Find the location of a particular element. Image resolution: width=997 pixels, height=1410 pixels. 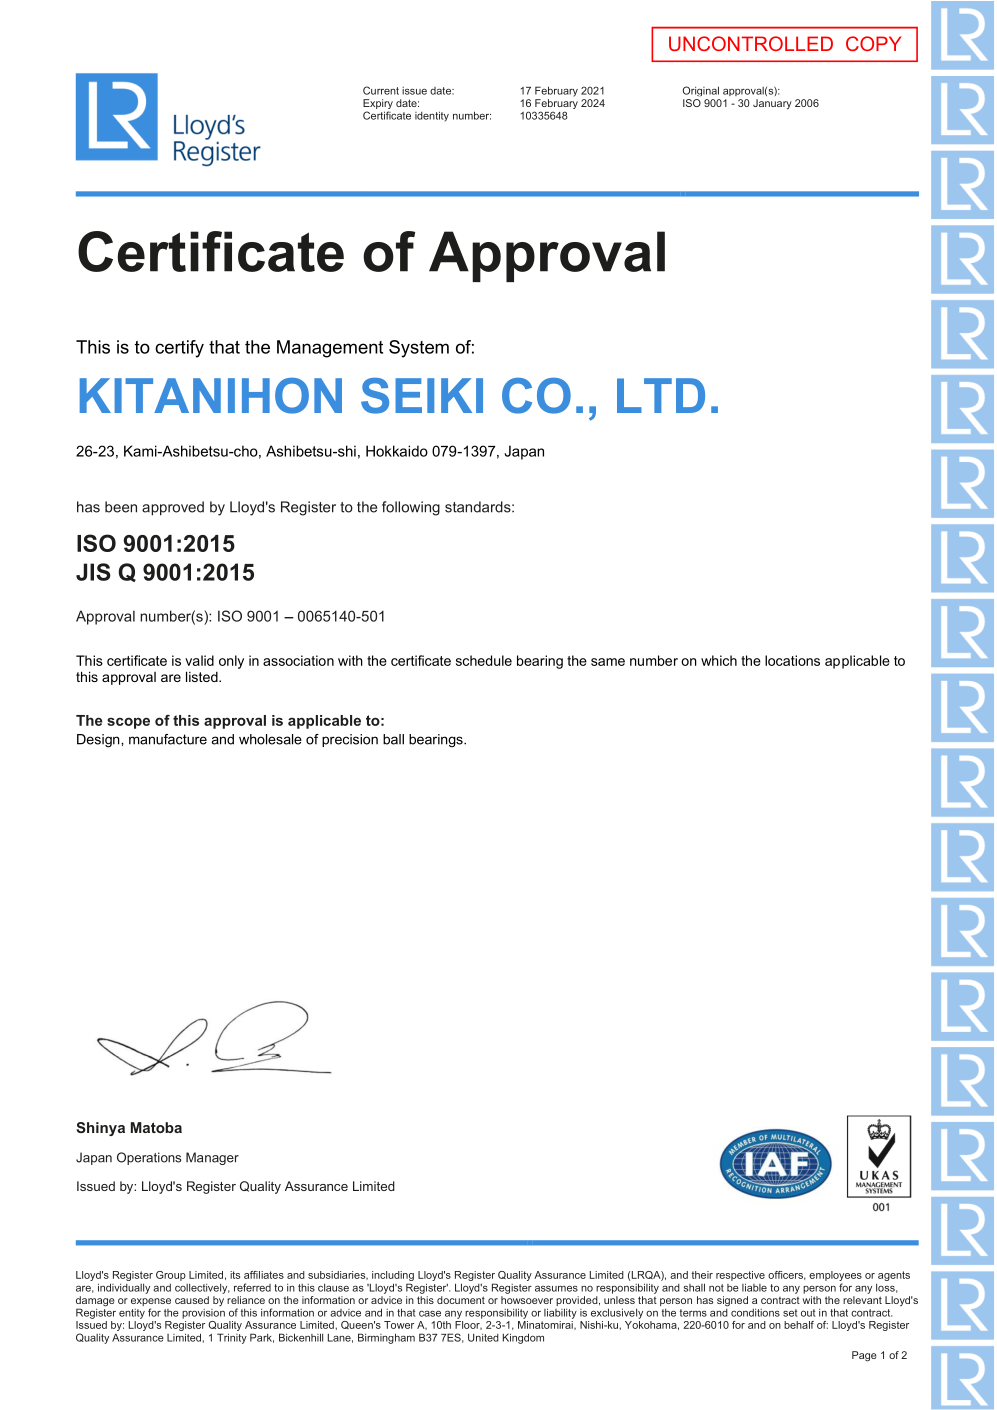

provision is located at coordinates (203, 1314).
